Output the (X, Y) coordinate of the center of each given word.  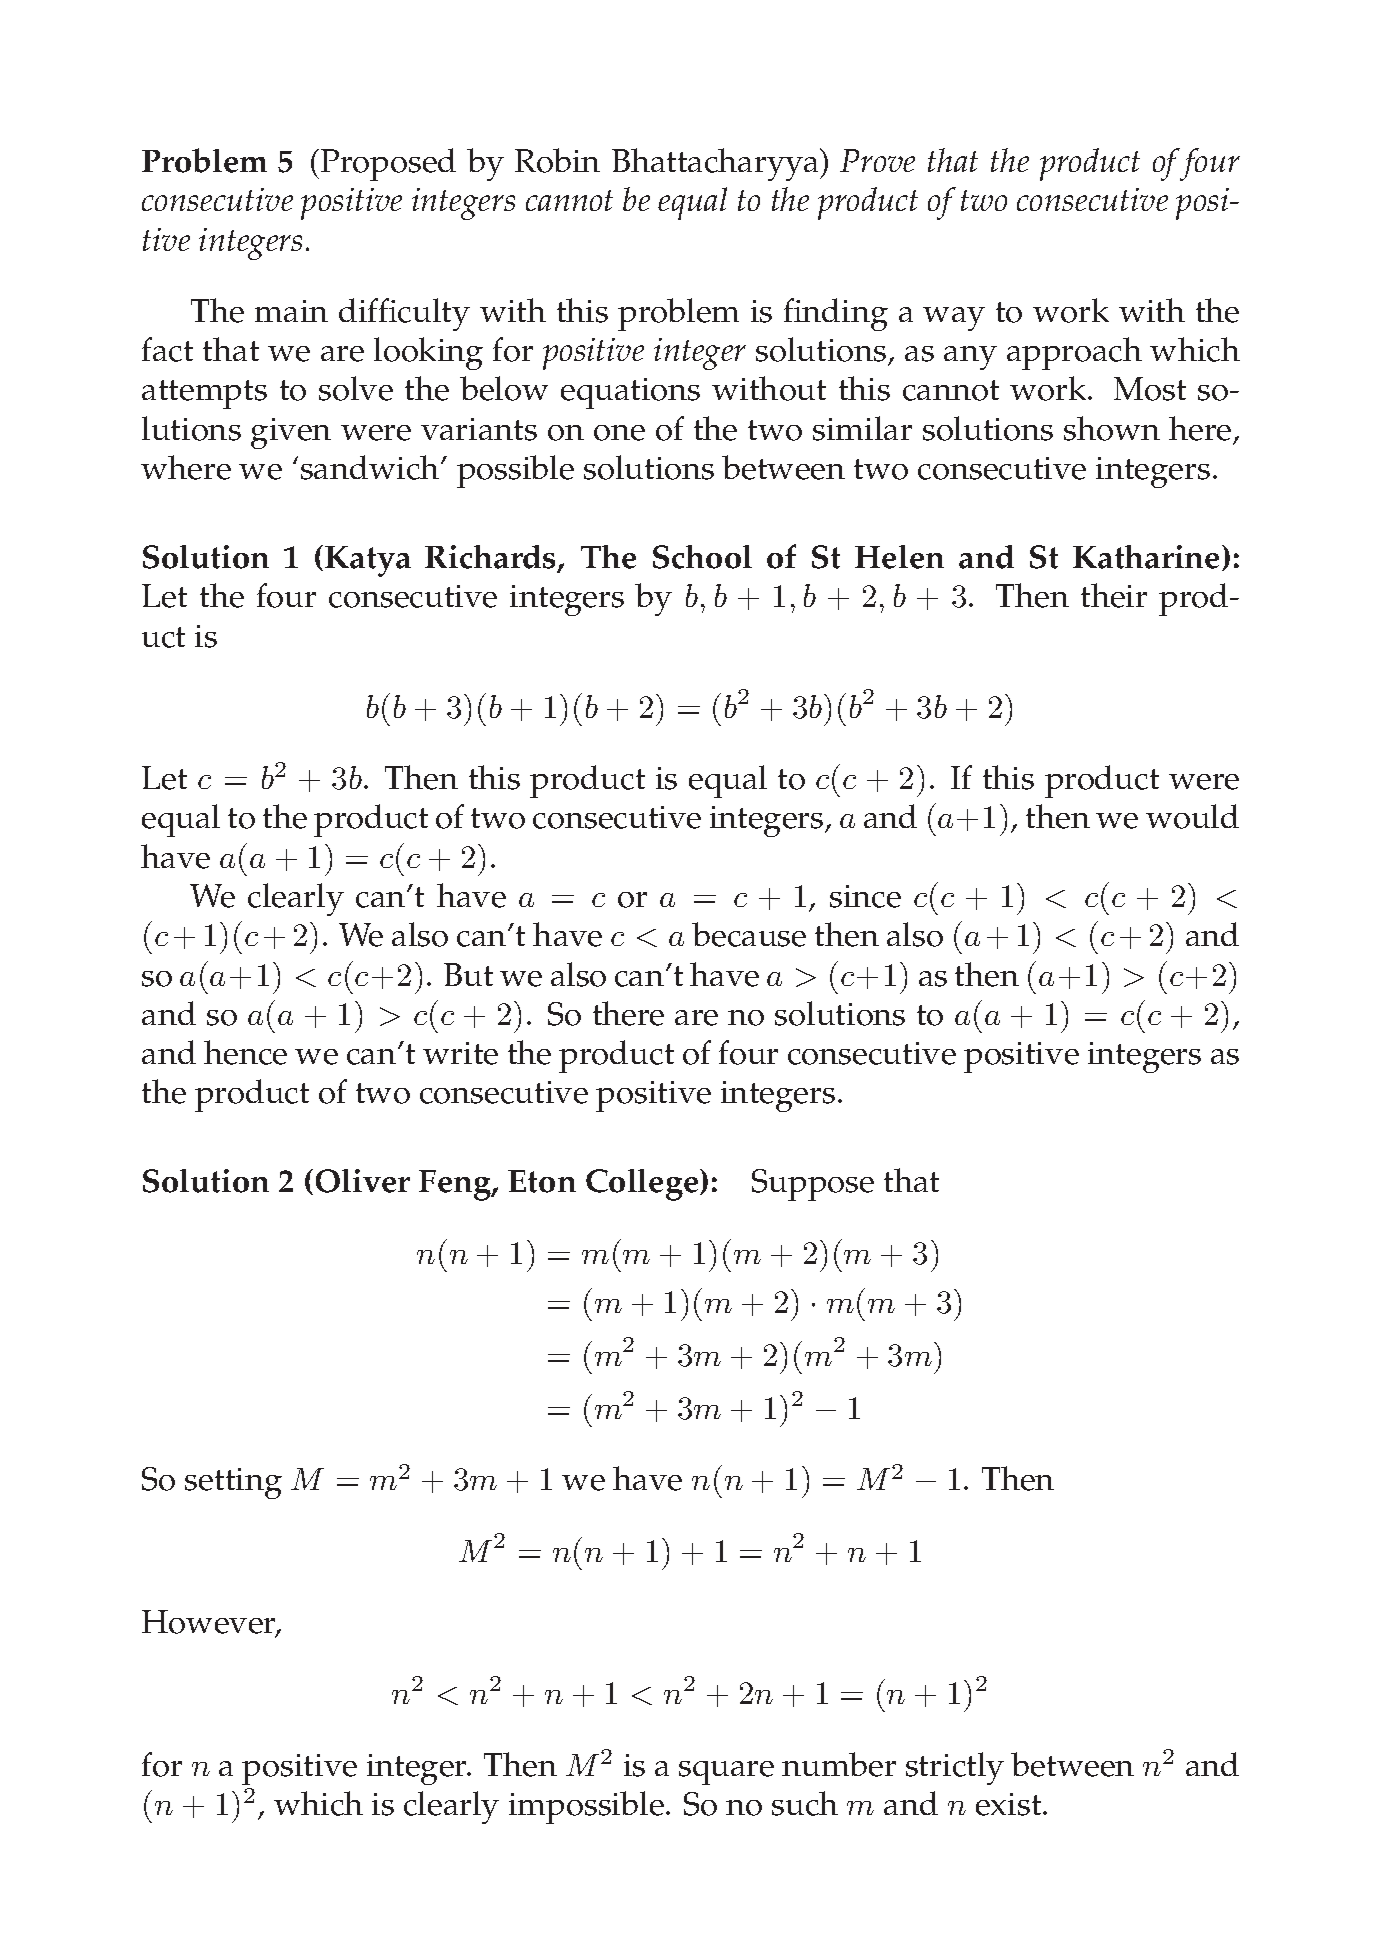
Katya (368, 561)
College (643, 1185)
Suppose (813, 1185)
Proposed (388, 164)
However (210, 1623)
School (702, 557)
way (954, 319)
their (1114, 595)
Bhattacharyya (716, 164)
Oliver (363, 1181)
